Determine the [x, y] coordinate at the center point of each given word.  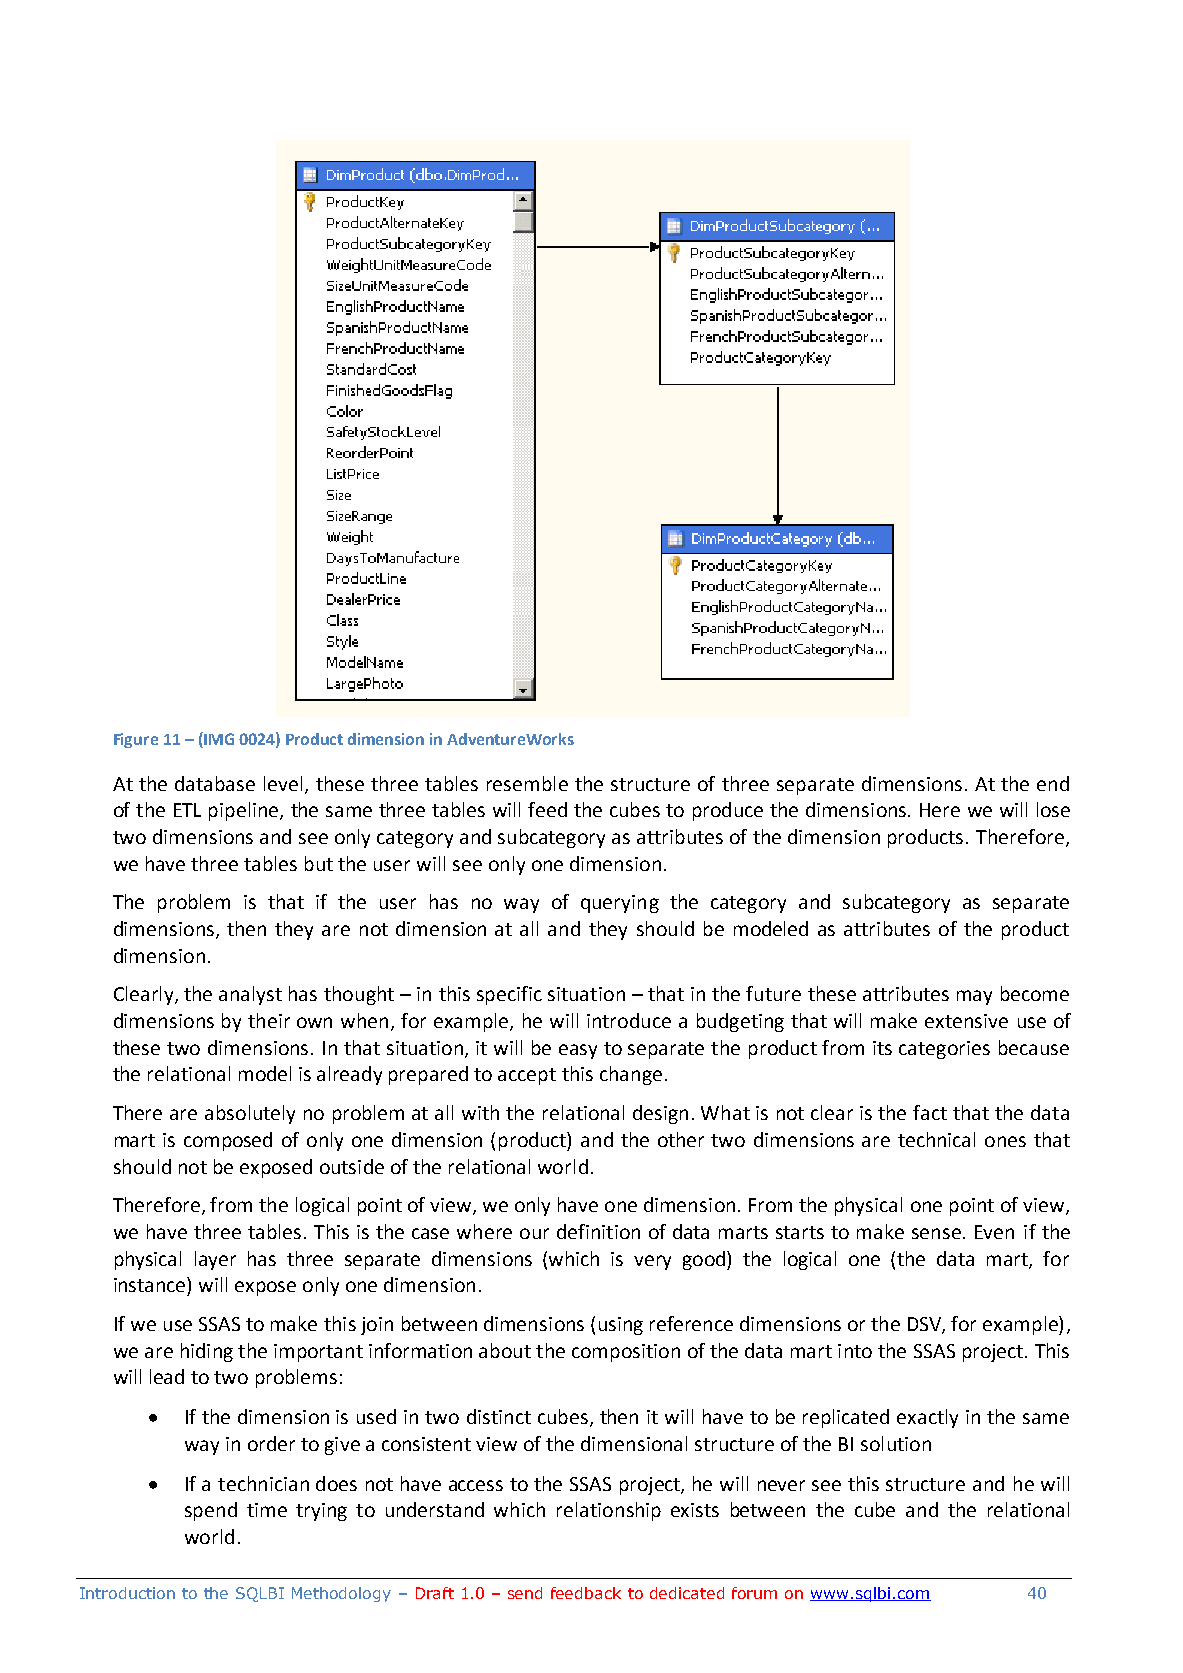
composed [228, 1141]
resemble [527, 783]
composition [626, 1353]
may [974, 997]
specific [509, 995]
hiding [207, 1352]
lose [1053, 809]
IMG [219, 739]
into [855, 1351]
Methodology [341, 1594]
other [681, 1139]
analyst [250, 995]
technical [936, 1139]
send [525, 1593]
